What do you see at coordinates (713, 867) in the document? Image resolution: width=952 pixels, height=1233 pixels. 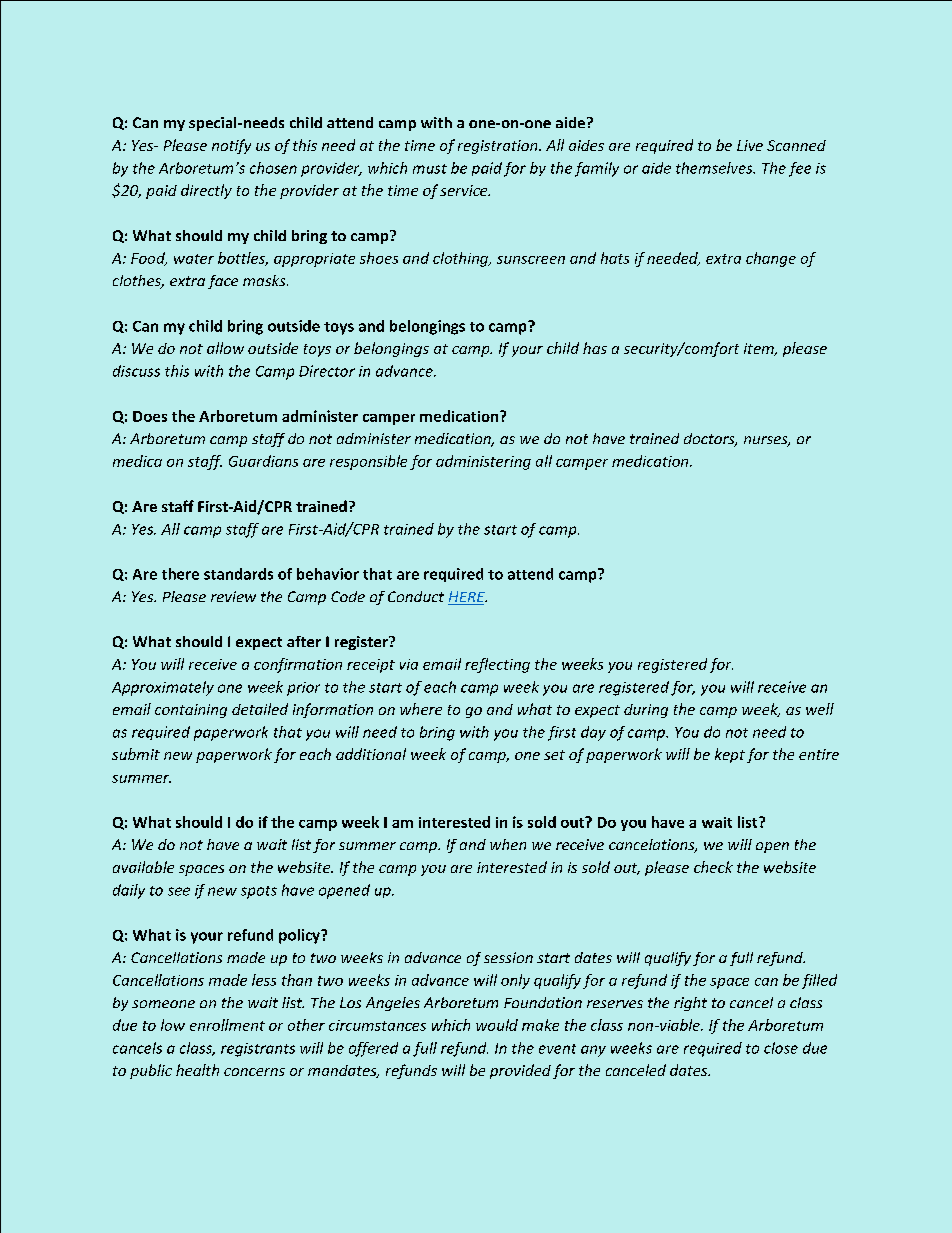 I see `check` at bounding box center [713, 867].
